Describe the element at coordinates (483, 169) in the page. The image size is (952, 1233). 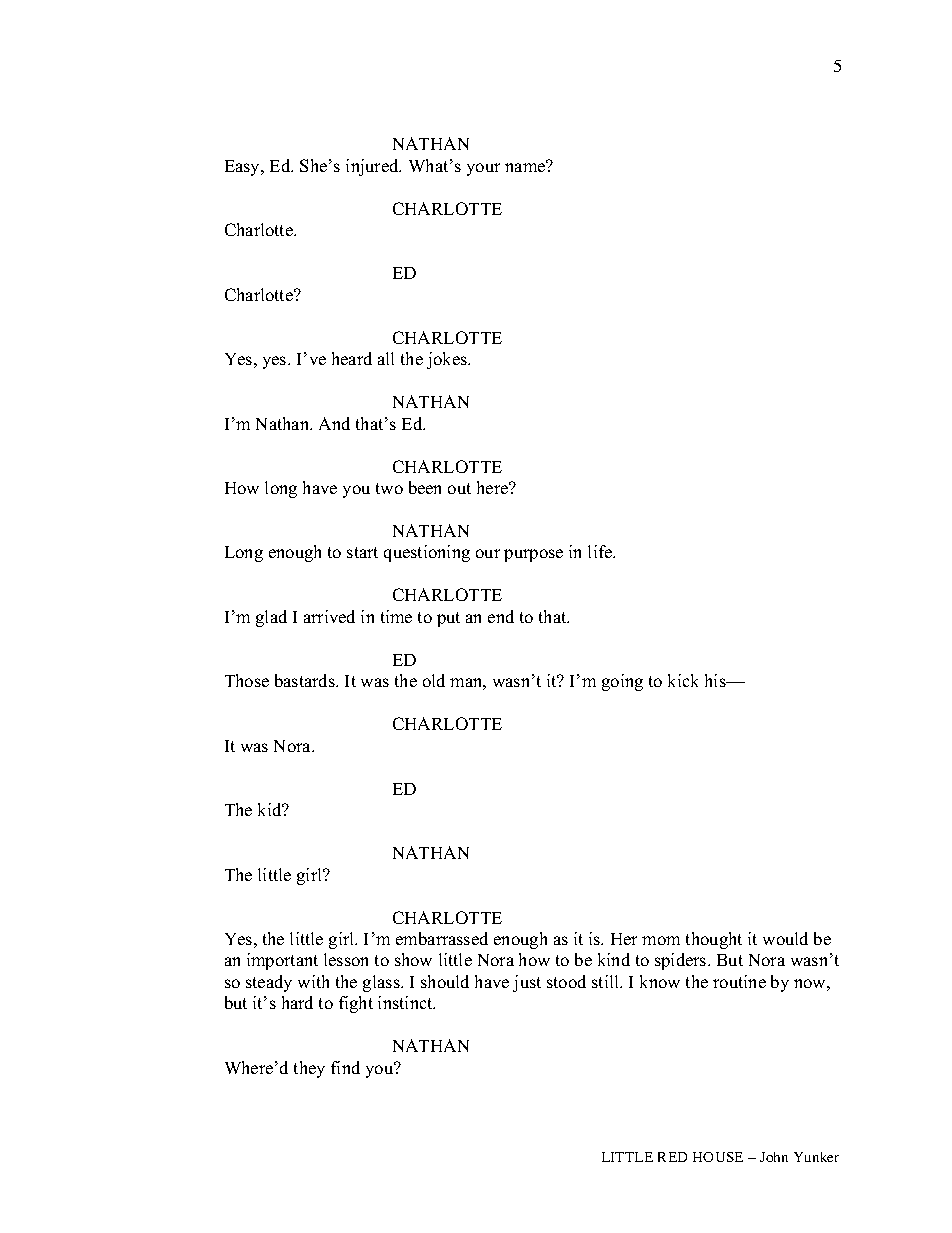
I see `your` at that location.
